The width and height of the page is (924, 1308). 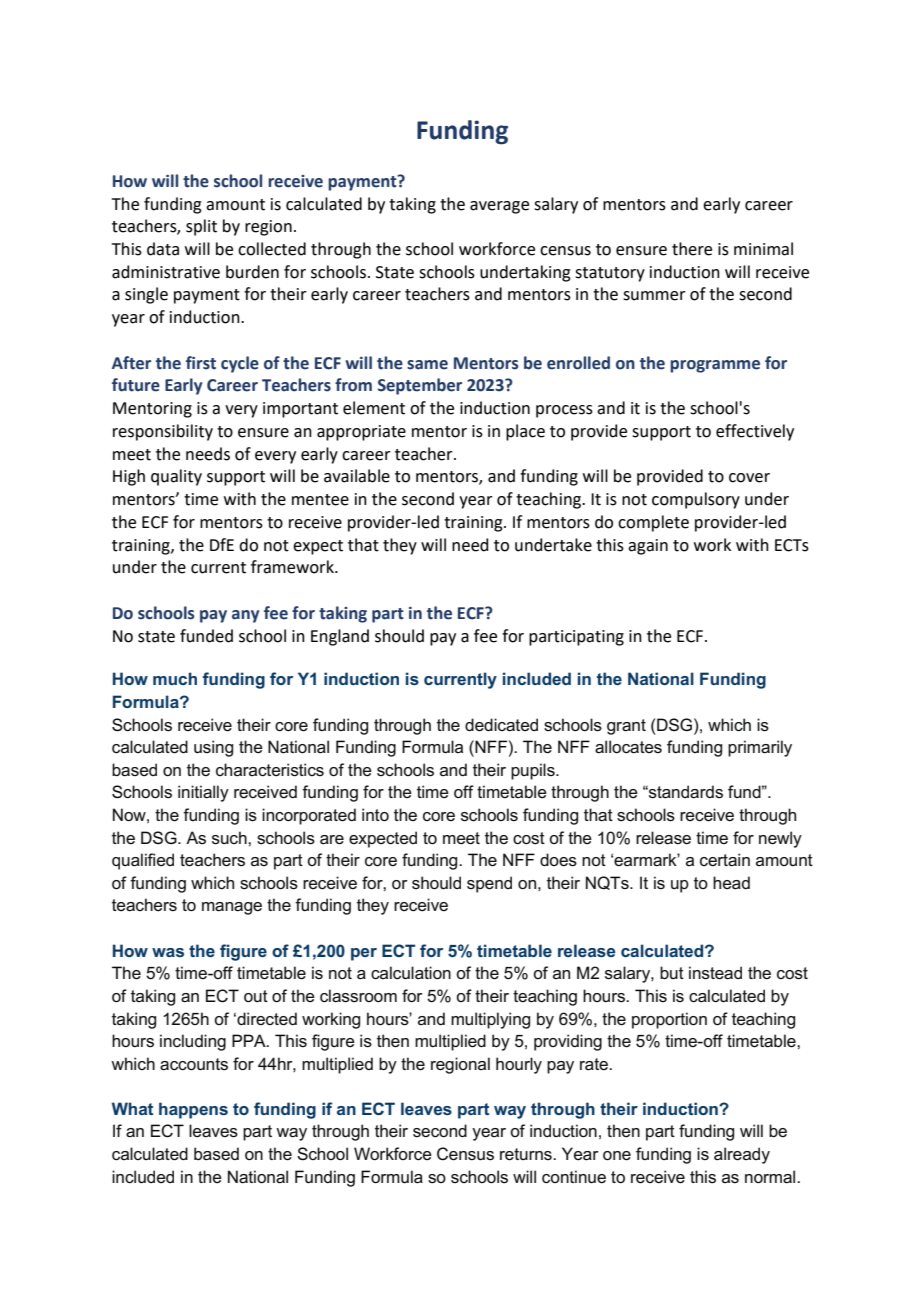 What do you see at coordinates (201, 227) in the page?
I see `split` at bounding box center [201, 227].
